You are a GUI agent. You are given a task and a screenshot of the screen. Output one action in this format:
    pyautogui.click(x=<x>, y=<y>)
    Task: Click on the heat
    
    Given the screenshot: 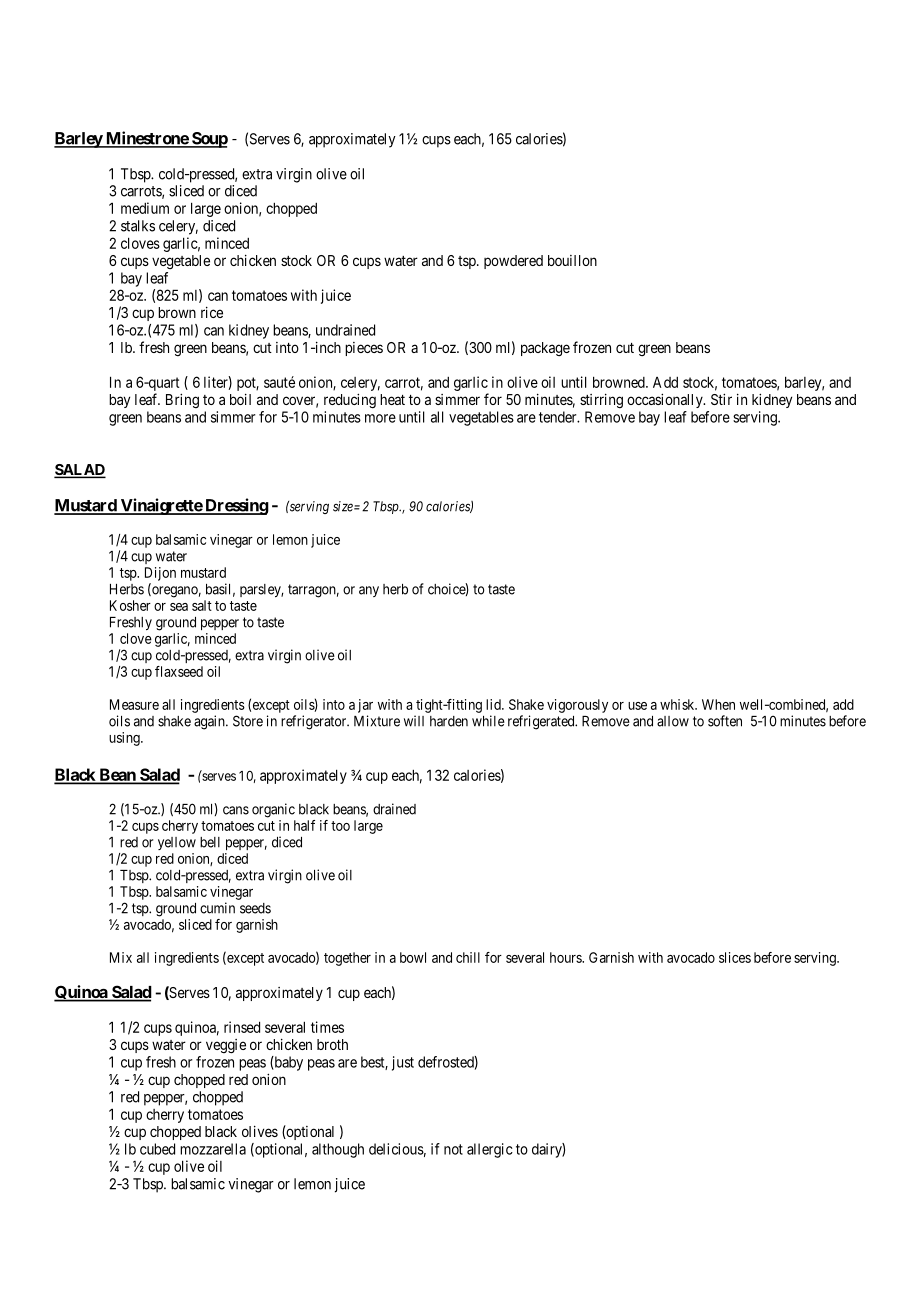 What is the action you would take?
    pyautogui.click(x=392, y=399)
